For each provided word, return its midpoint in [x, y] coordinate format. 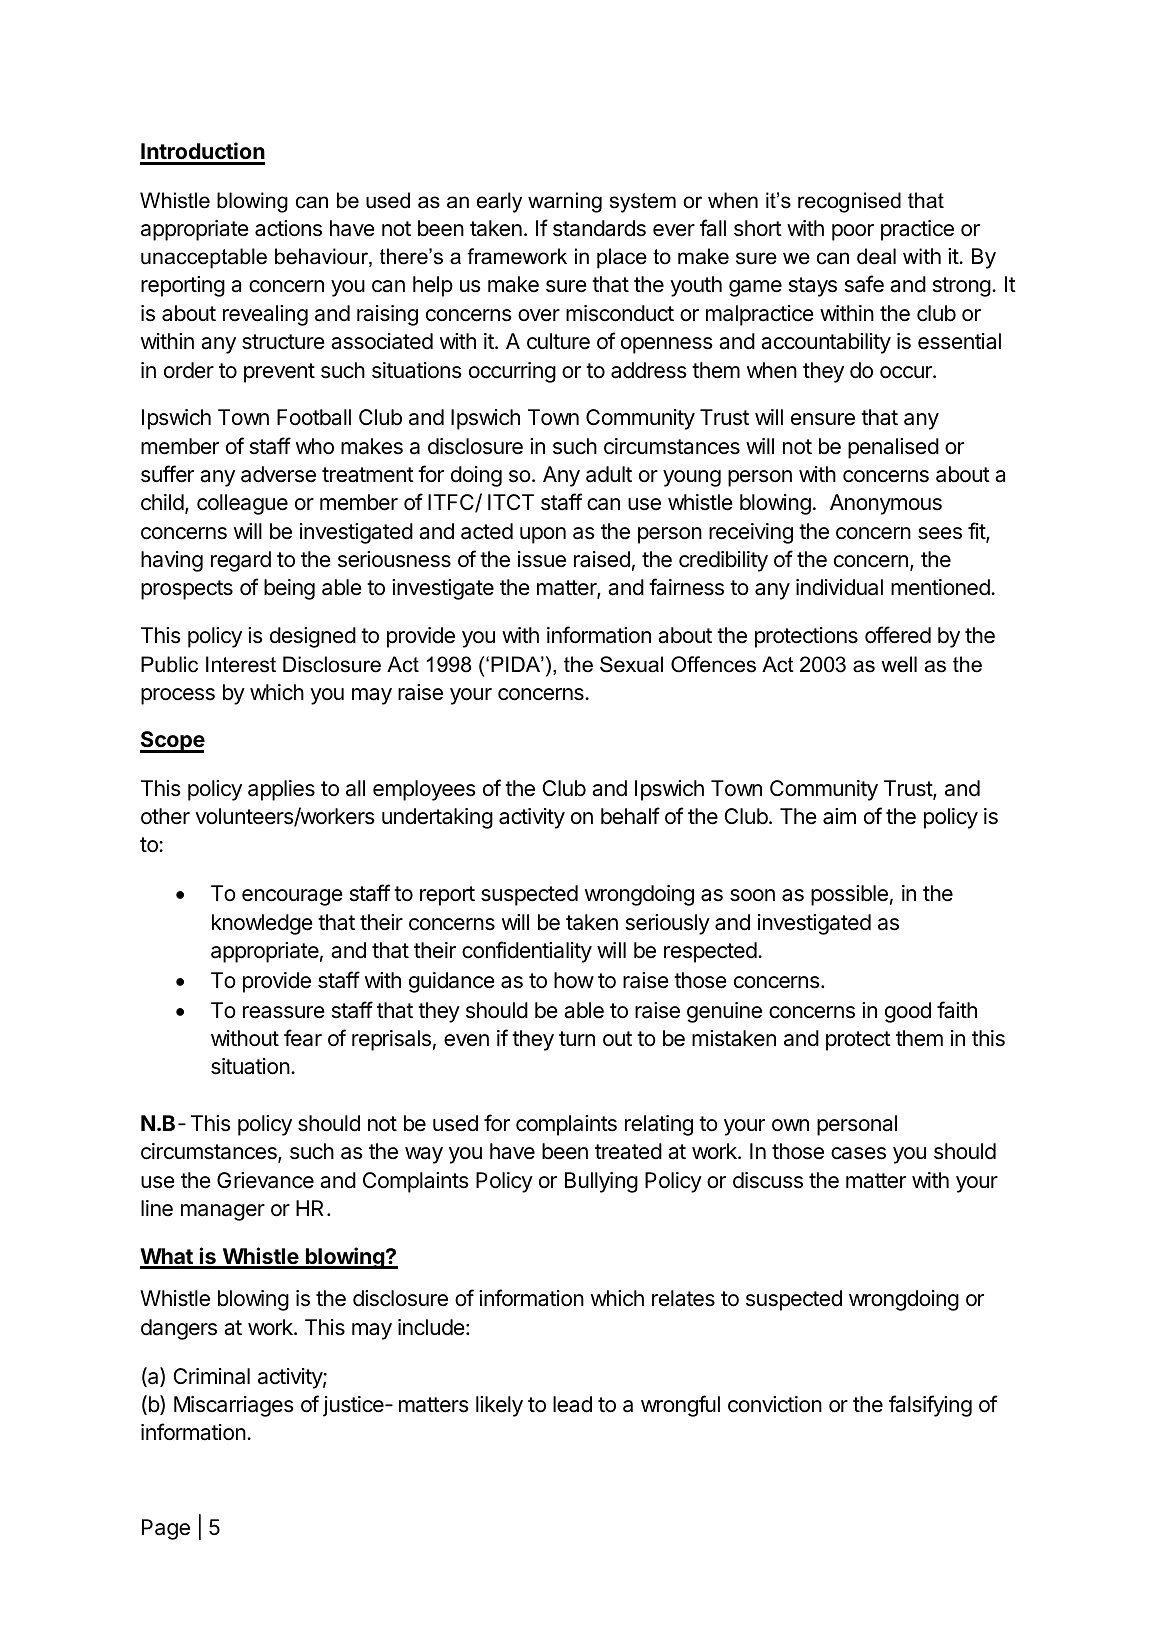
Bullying [601, 1182]
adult [609, 474]
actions [288, 228]
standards [599, 228]
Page [166, 1529]
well [899, 664]
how [574, 980]
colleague [242, 504]
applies [281, 790]
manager [223, 1212]
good [908, 1012]
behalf [630, 816]
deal [876, 256]
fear [303, 1038]
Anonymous [886, 504]
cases [858, 1153]
